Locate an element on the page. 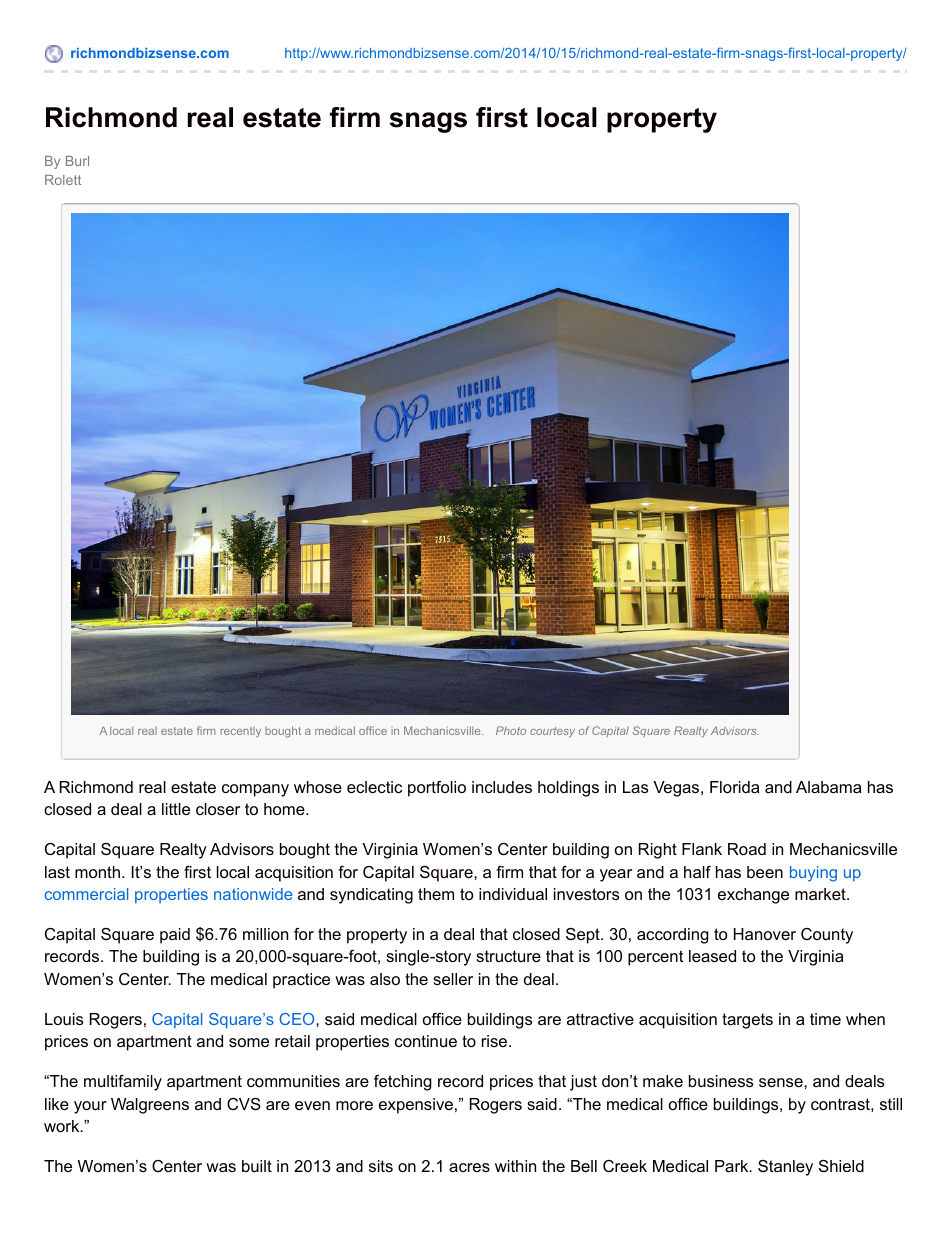  Walgreens is located at coordinates (150, 1106).
